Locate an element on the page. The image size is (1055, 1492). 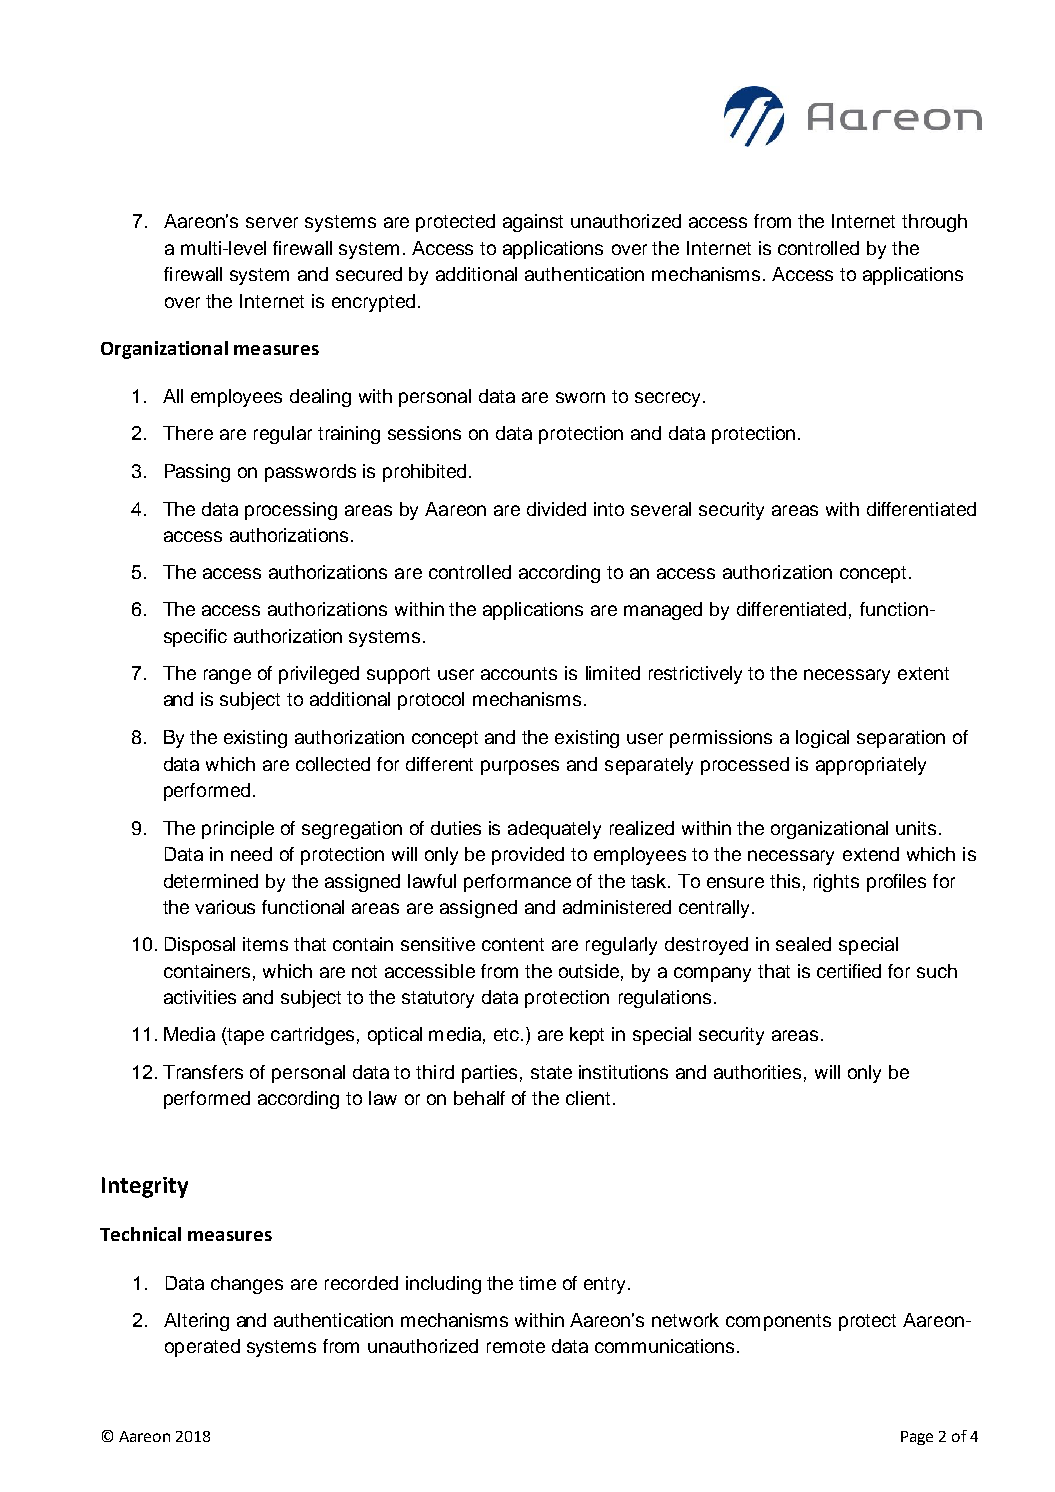
against is located at coordinates (533, 223).
